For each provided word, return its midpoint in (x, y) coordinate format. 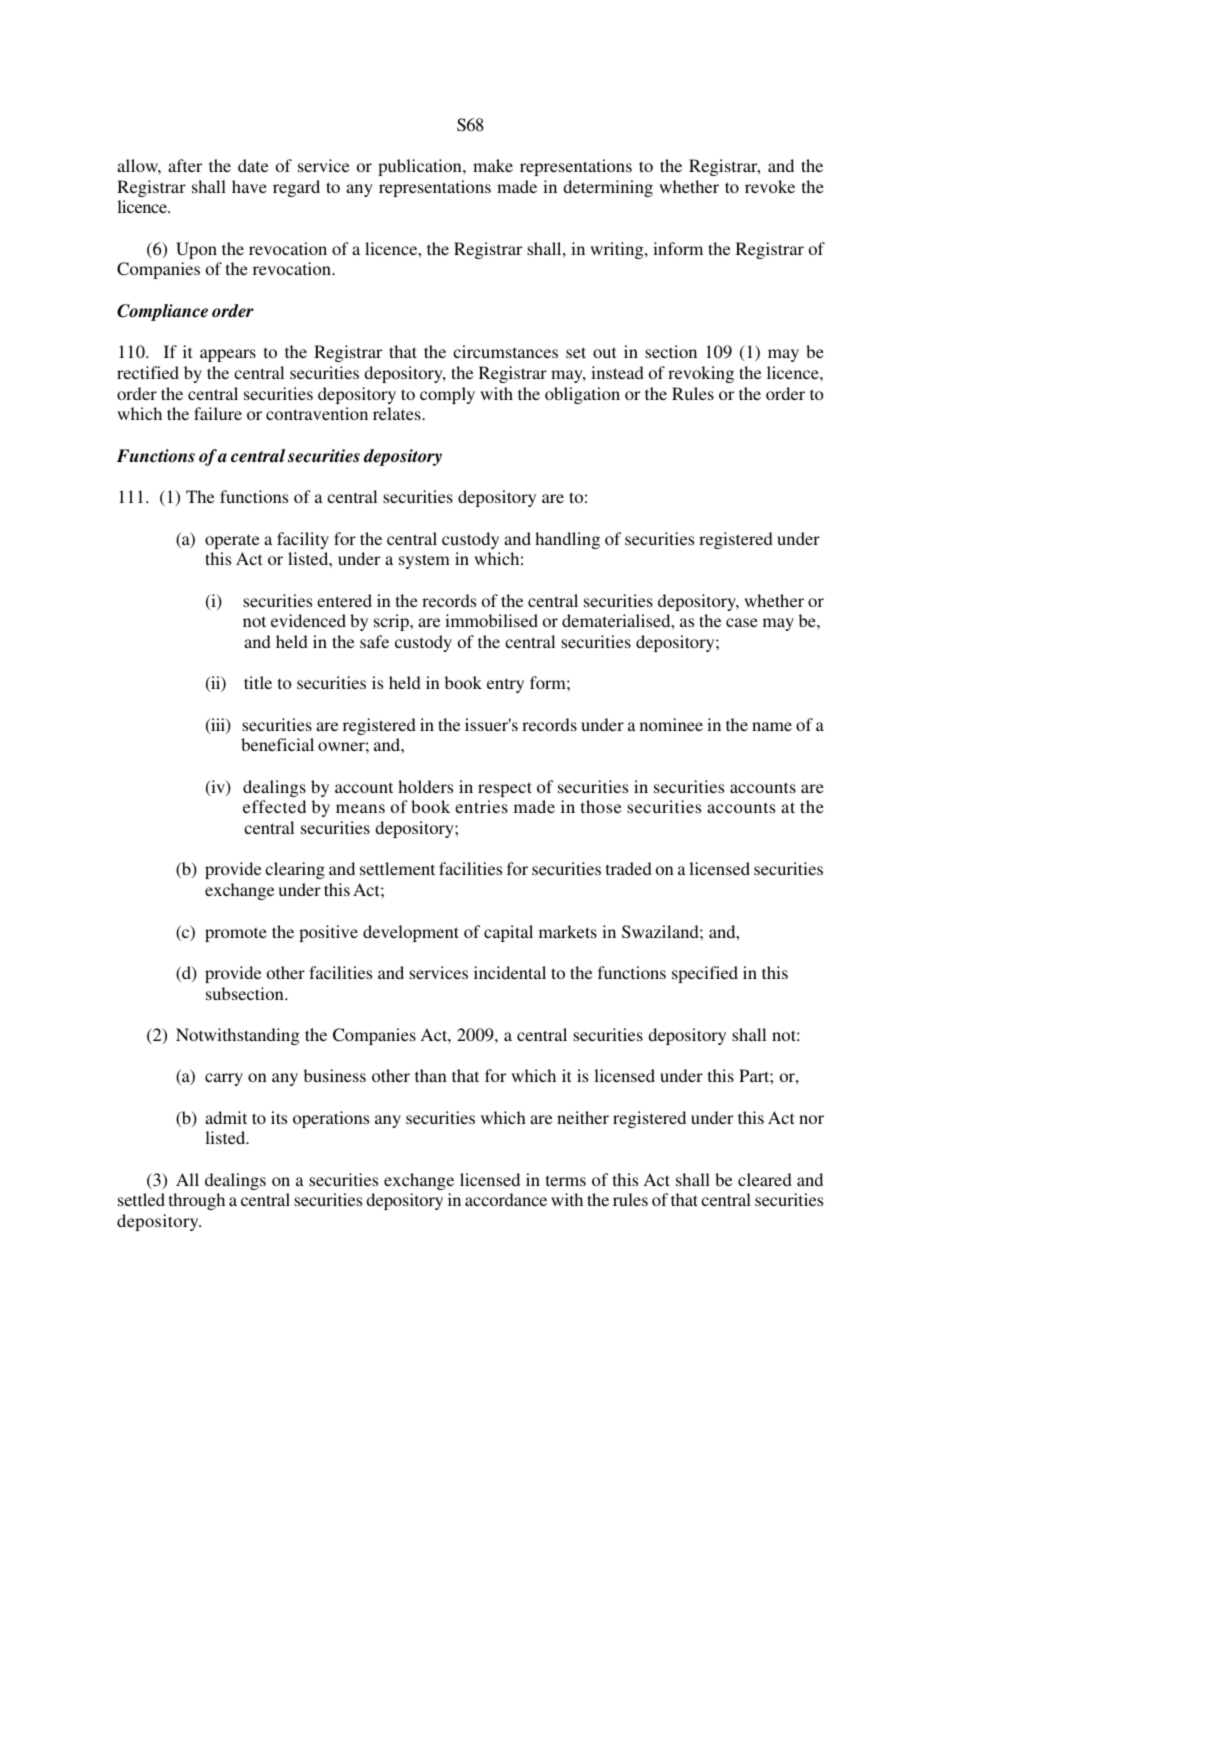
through (197, 1201)
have (249, 186)
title (258, 682)
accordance (506, 1199)
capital (508, 933)
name (772, 726)
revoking (701, 374)
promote (236, 934)
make (493, 165)
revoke (770, 186)
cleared (765, 1179)
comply (447, 395)
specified (705, 974)
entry (505, 685)
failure (218, 413)
